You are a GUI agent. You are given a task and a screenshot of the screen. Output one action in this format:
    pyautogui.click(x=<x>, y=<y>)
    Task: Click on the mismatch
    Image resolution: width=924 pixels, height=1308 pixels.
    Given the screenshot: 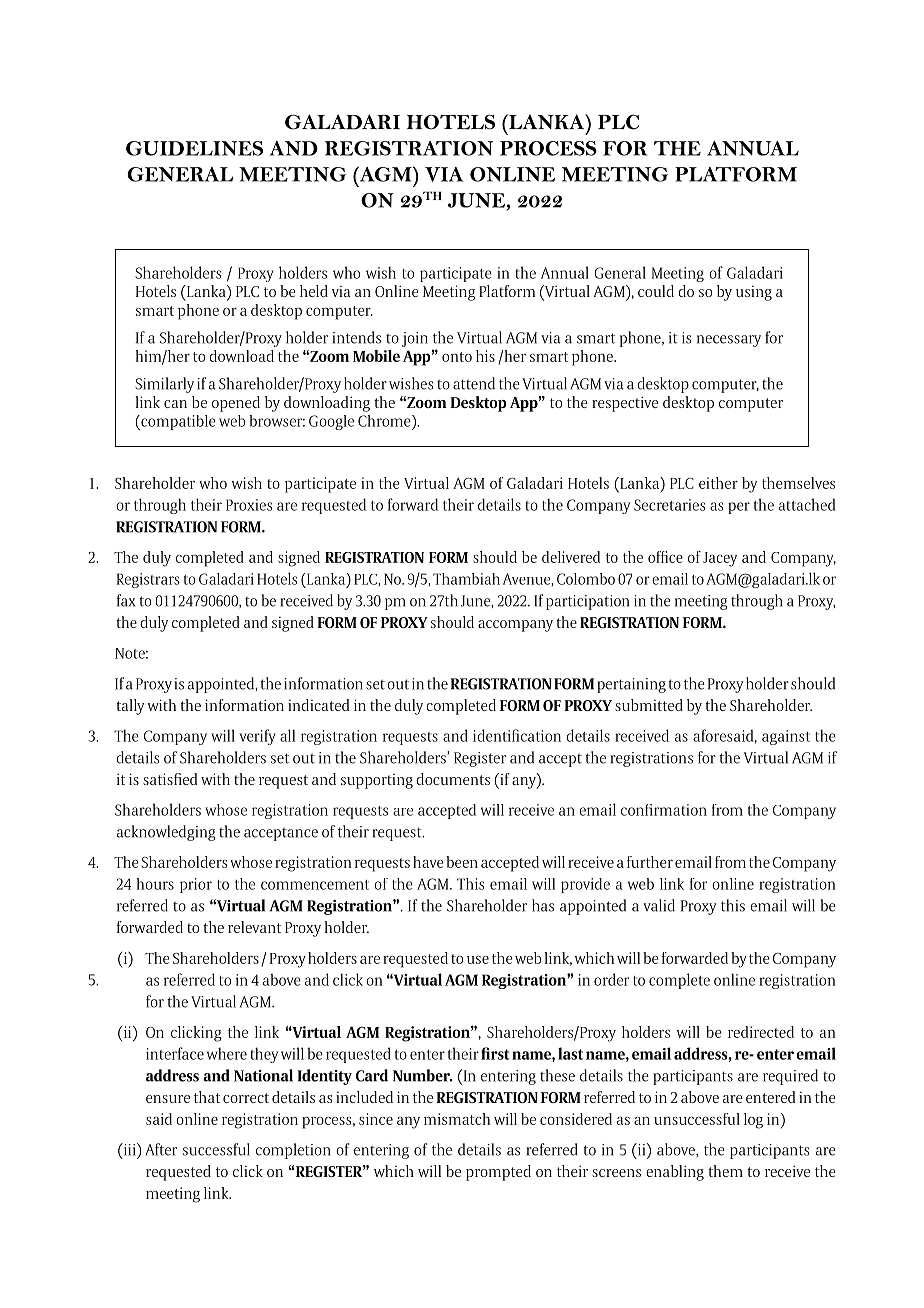 What is the action you would take?
    pyautogui.click(x=457, y=1119)
